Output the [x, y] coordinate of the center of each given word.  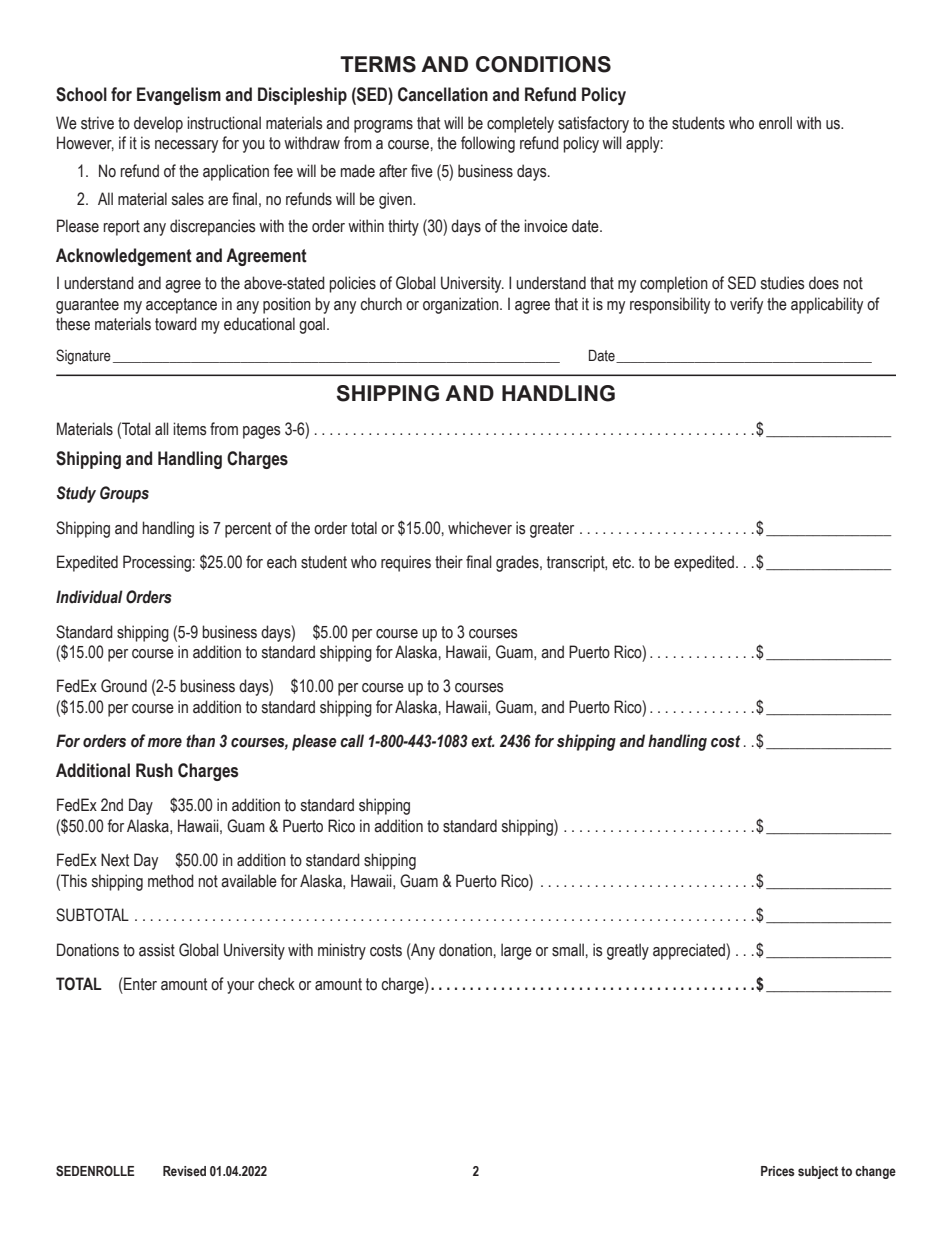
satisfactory [593, 124]
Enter [139, 984]
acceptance [181, 306]
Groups [124, 494]
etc [622, 562]
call [352, 741]
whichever [480, 528]
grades [518, 563]
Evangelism [179, 96]
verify [746, 305]
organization [462, 305]
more [165, 743]
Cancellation [443, 94]
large [516, 951]
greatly [628, 951]
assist [157, 950]
